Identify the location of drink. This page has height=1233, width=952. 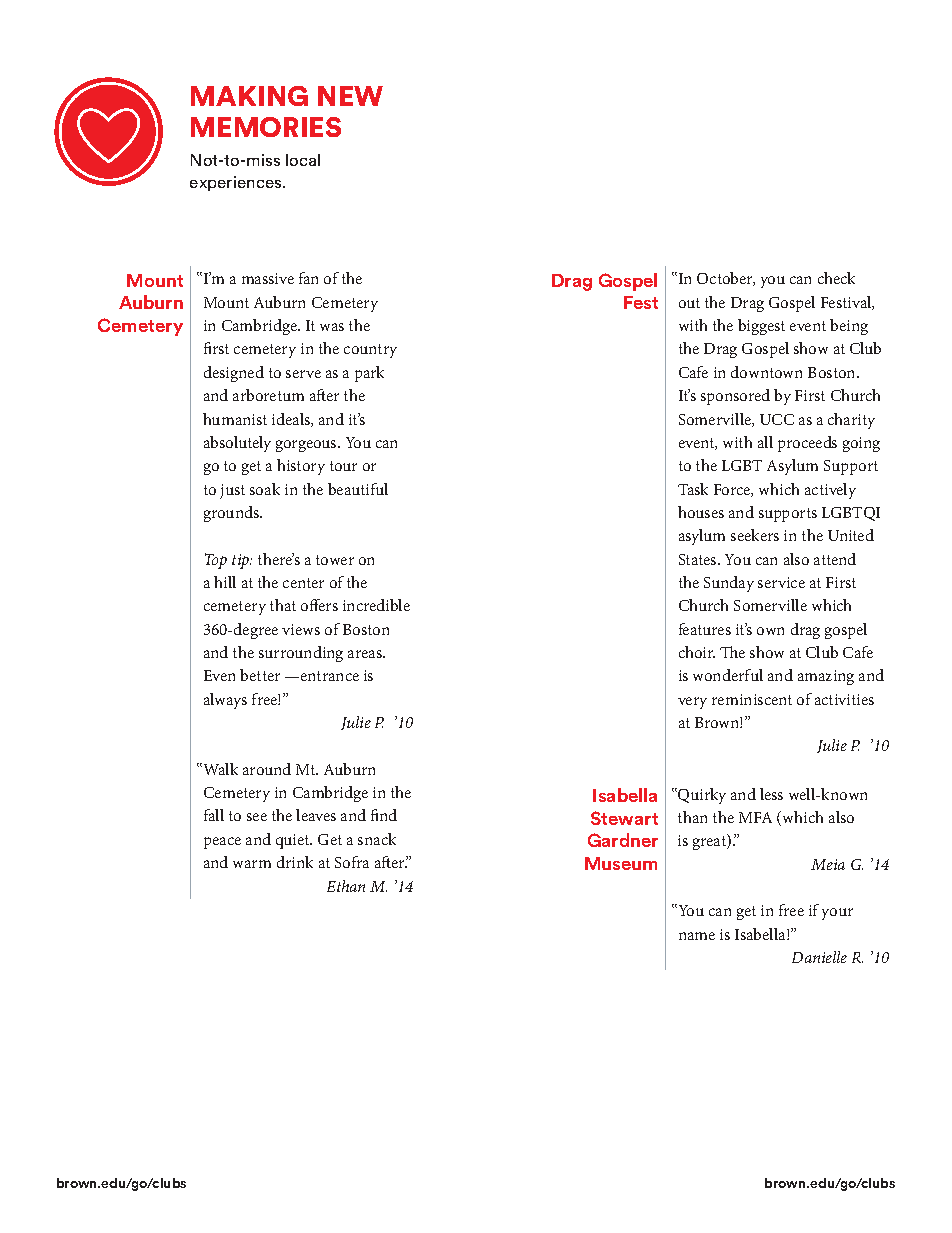
(295, 862).
